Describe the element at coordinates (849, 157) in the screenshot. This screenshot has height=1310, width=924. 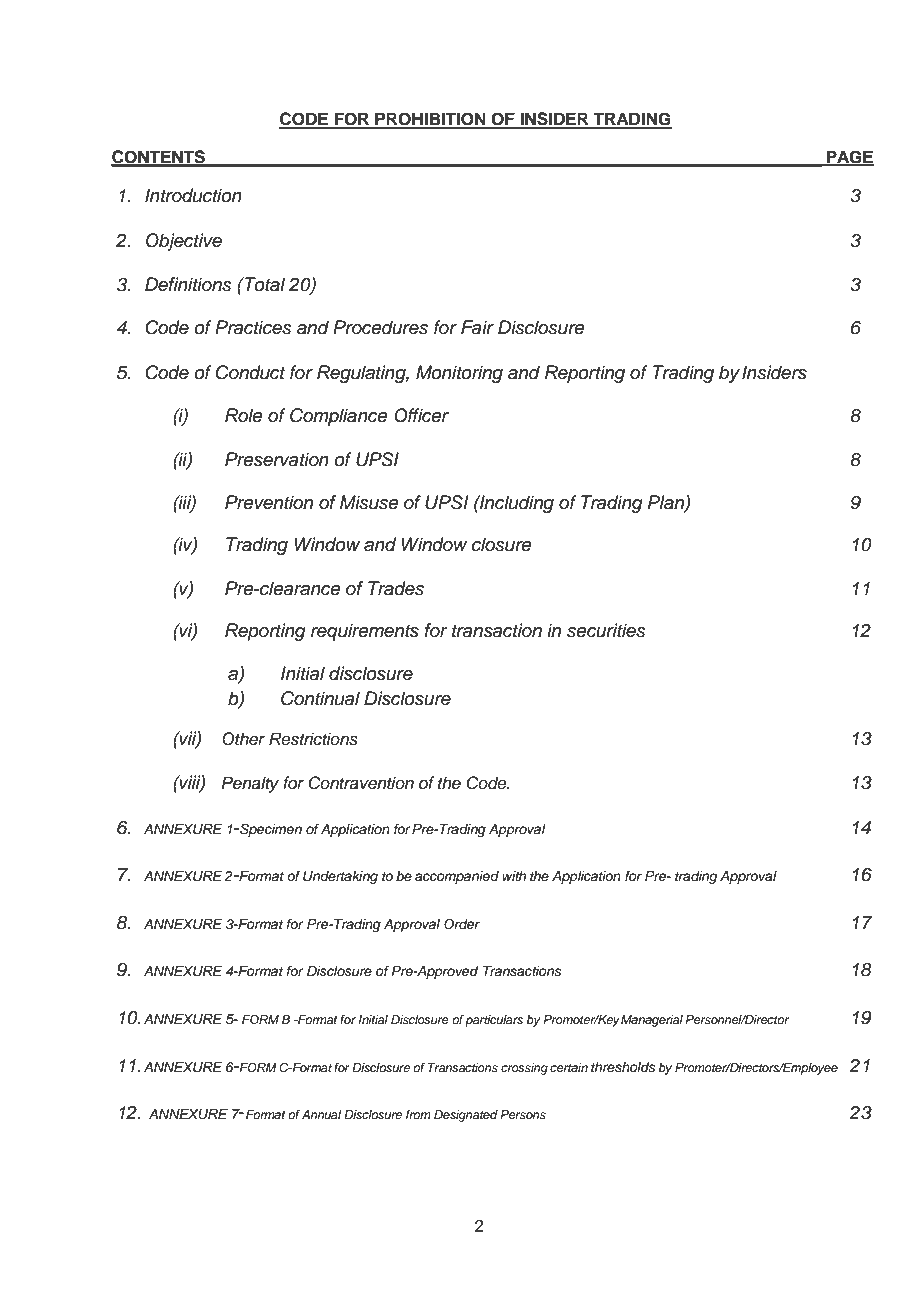
I see `PAGE` at that location.
